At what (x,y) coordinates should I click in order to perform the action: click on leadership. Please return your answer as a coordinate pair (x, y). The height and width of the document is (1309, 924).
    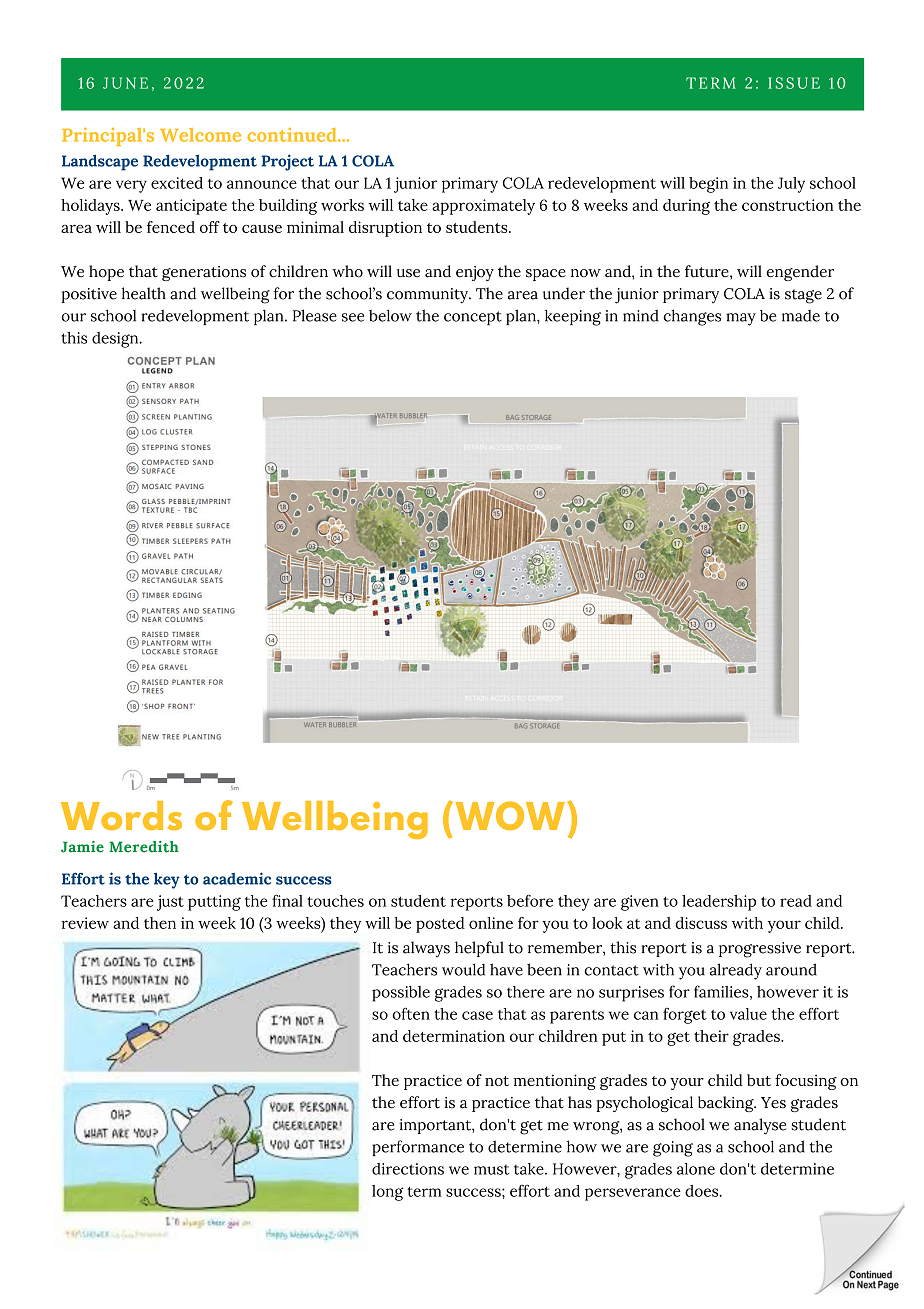
    Looking at the image, I should click on (719, 903).
